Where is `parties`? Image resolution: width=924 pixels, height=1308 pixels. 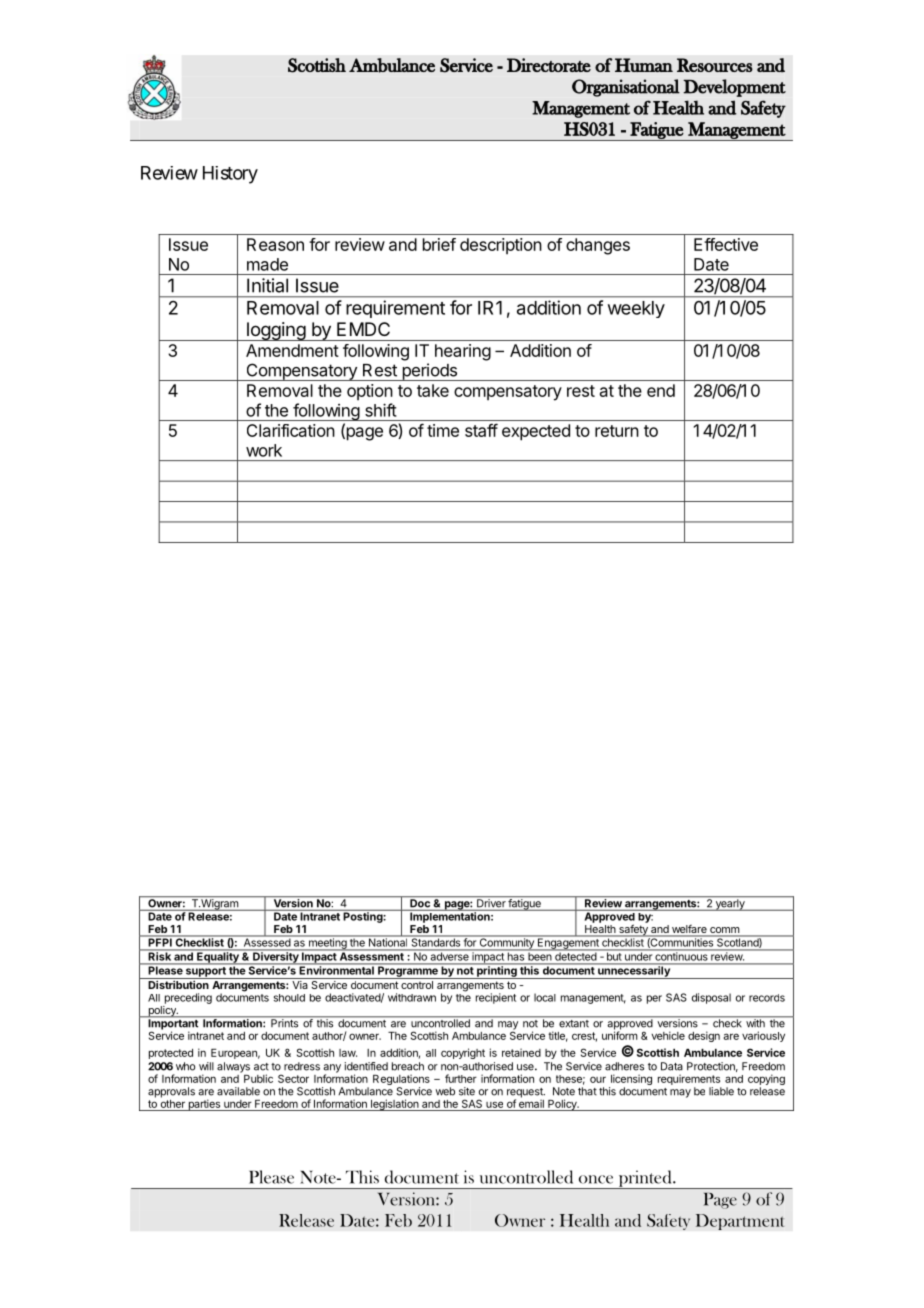 parties is located at coordinates (204, 1105).
